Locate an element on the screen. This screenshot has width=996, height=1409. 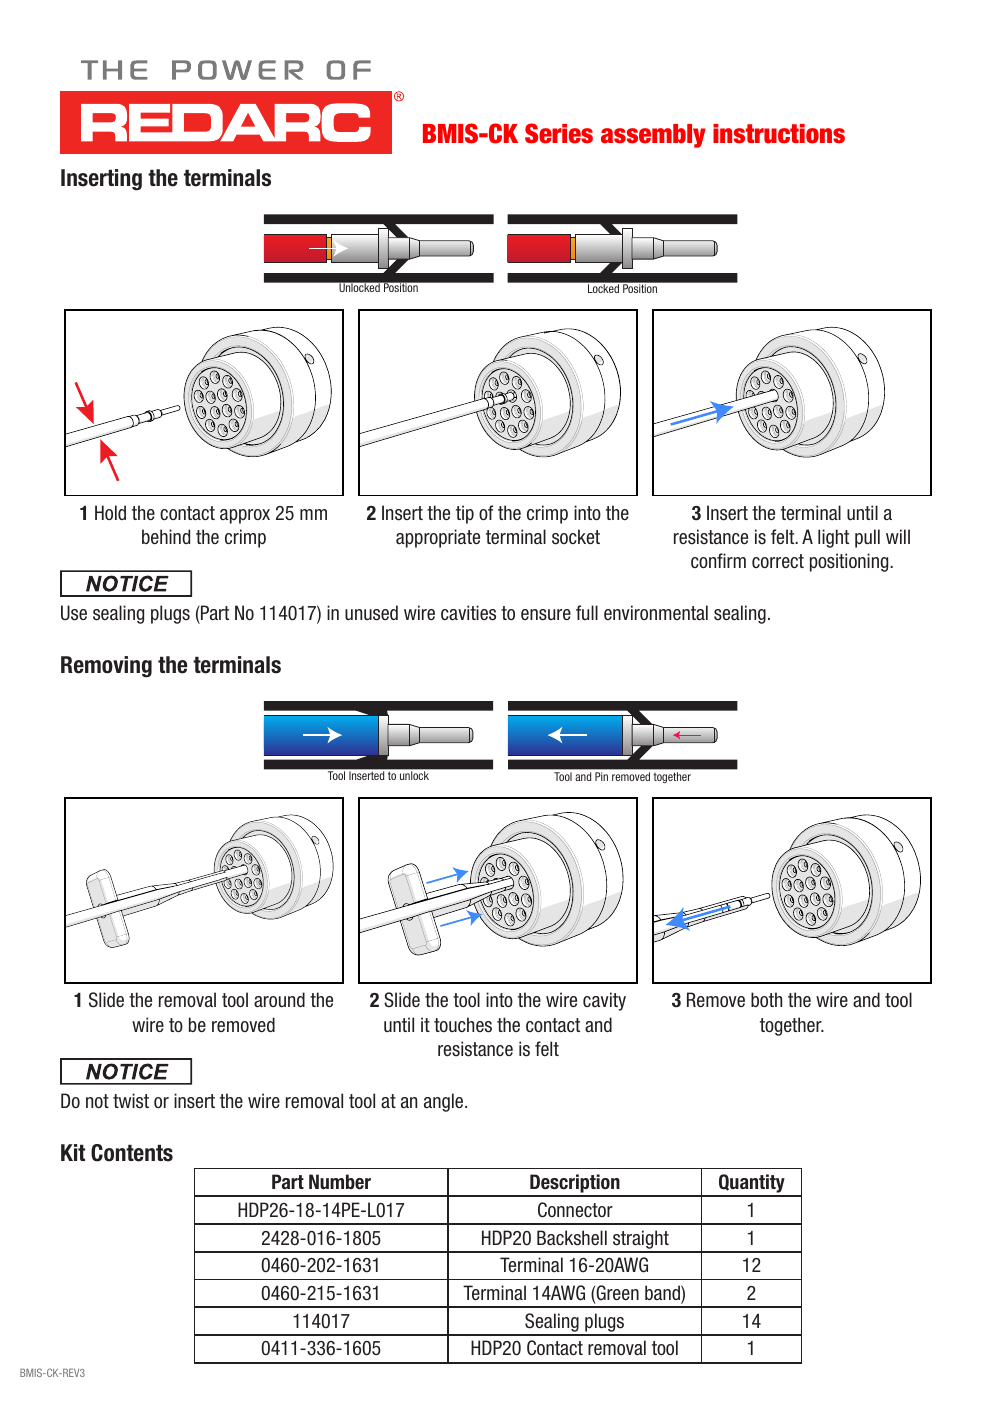
assembly is located at coordinates (653, 136).
